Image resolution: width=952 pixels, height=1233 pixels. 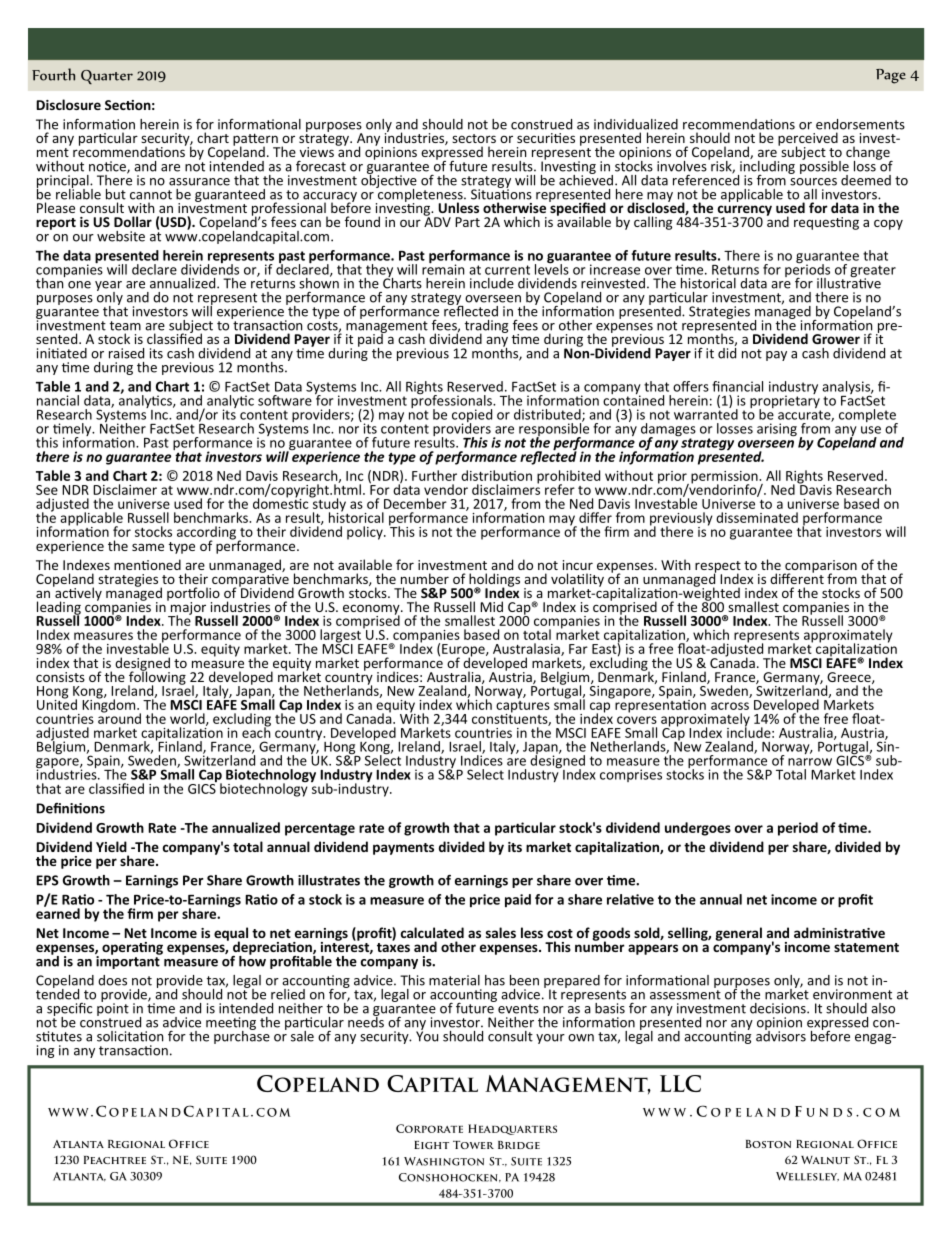 What do you see at coordinates (242, 1036) in the screenshot?
I see `purchase` at bounding box center [242, 1036].
